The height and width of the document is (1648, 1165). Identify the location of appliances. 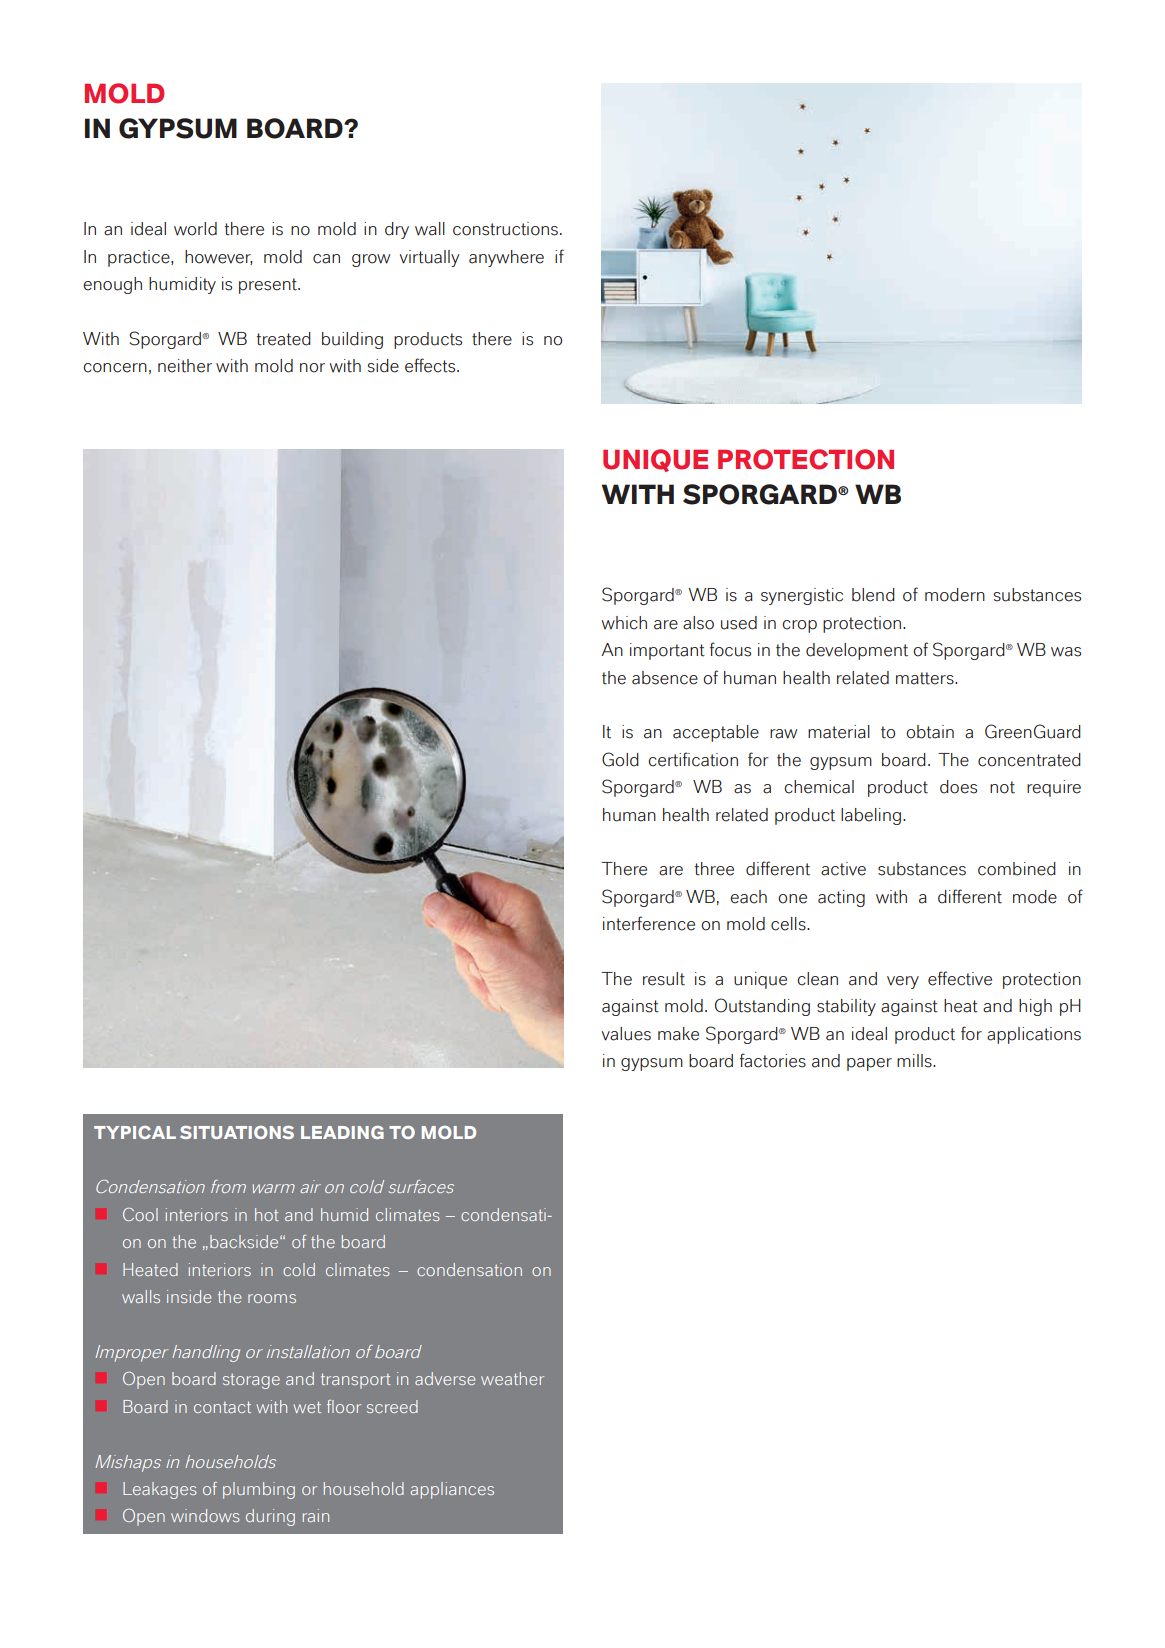
(452, 1490).
